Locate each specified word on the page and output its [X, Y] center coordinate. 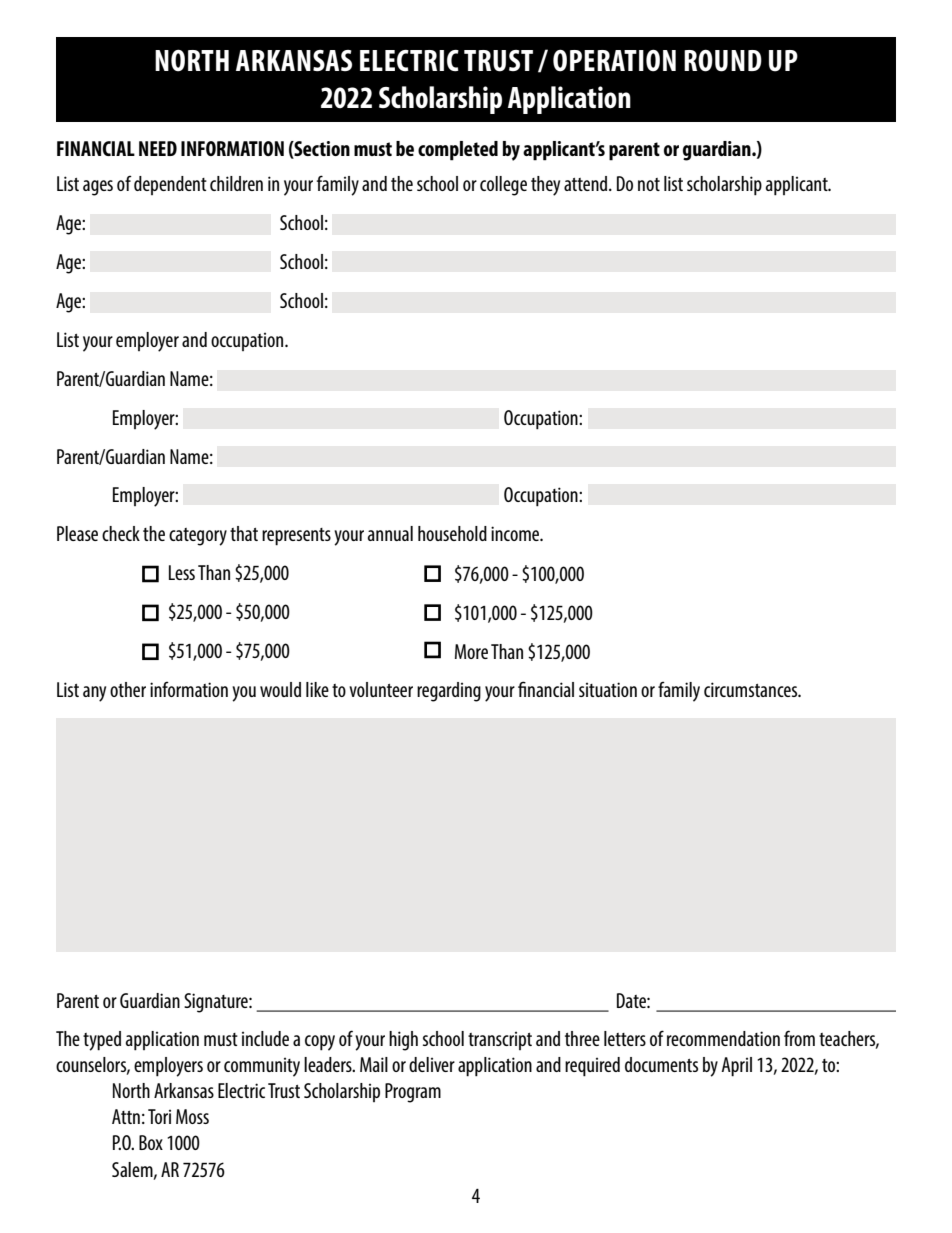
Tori [159, 1116]
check [121, 533]
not [649, 184]
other [128, 689]
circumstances [752, 689]
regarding [449, 692]
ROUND [723, 60]
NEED [158, 148]
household [452, 533]
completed [458, 151]
